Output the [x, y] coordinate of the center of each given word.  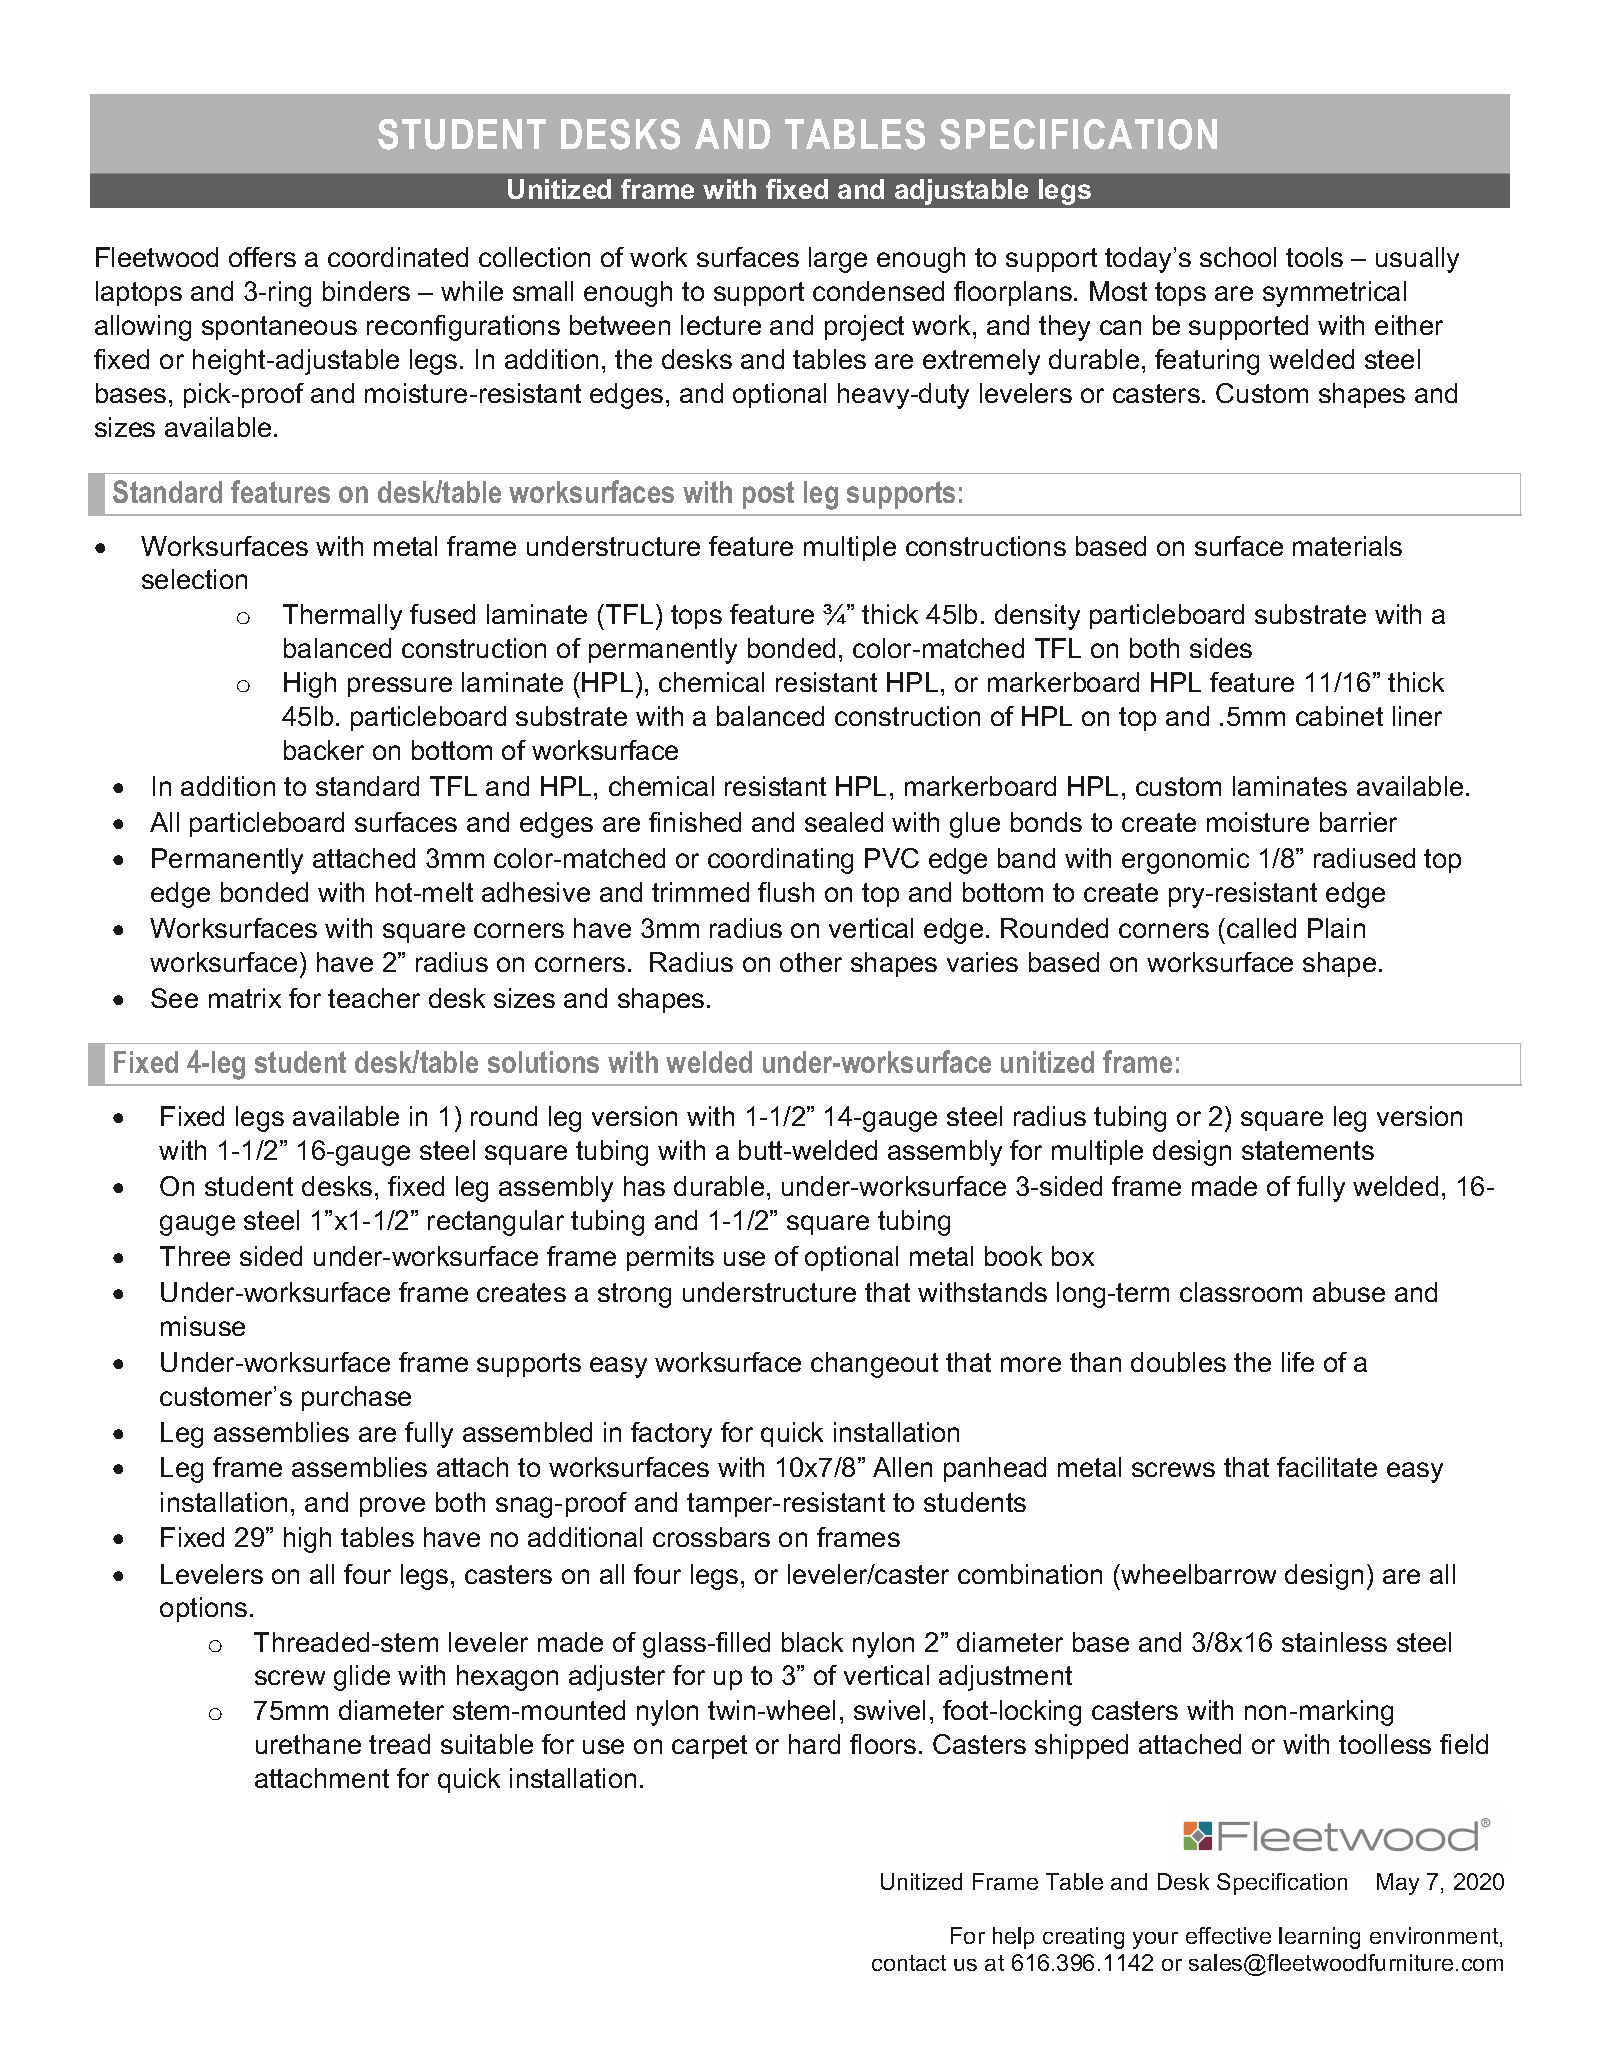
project [864, 328]
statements [1308, 1150]
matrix [245, 998]
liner [1417, 716]
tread [399, 1744]
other [811, 962]
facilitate [1327, 1467]
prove [392, 1507]
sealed [844, 822]
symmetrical [1334, 294]
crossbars [711, 1537]
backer [324, 750]
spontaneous [279, 328]
